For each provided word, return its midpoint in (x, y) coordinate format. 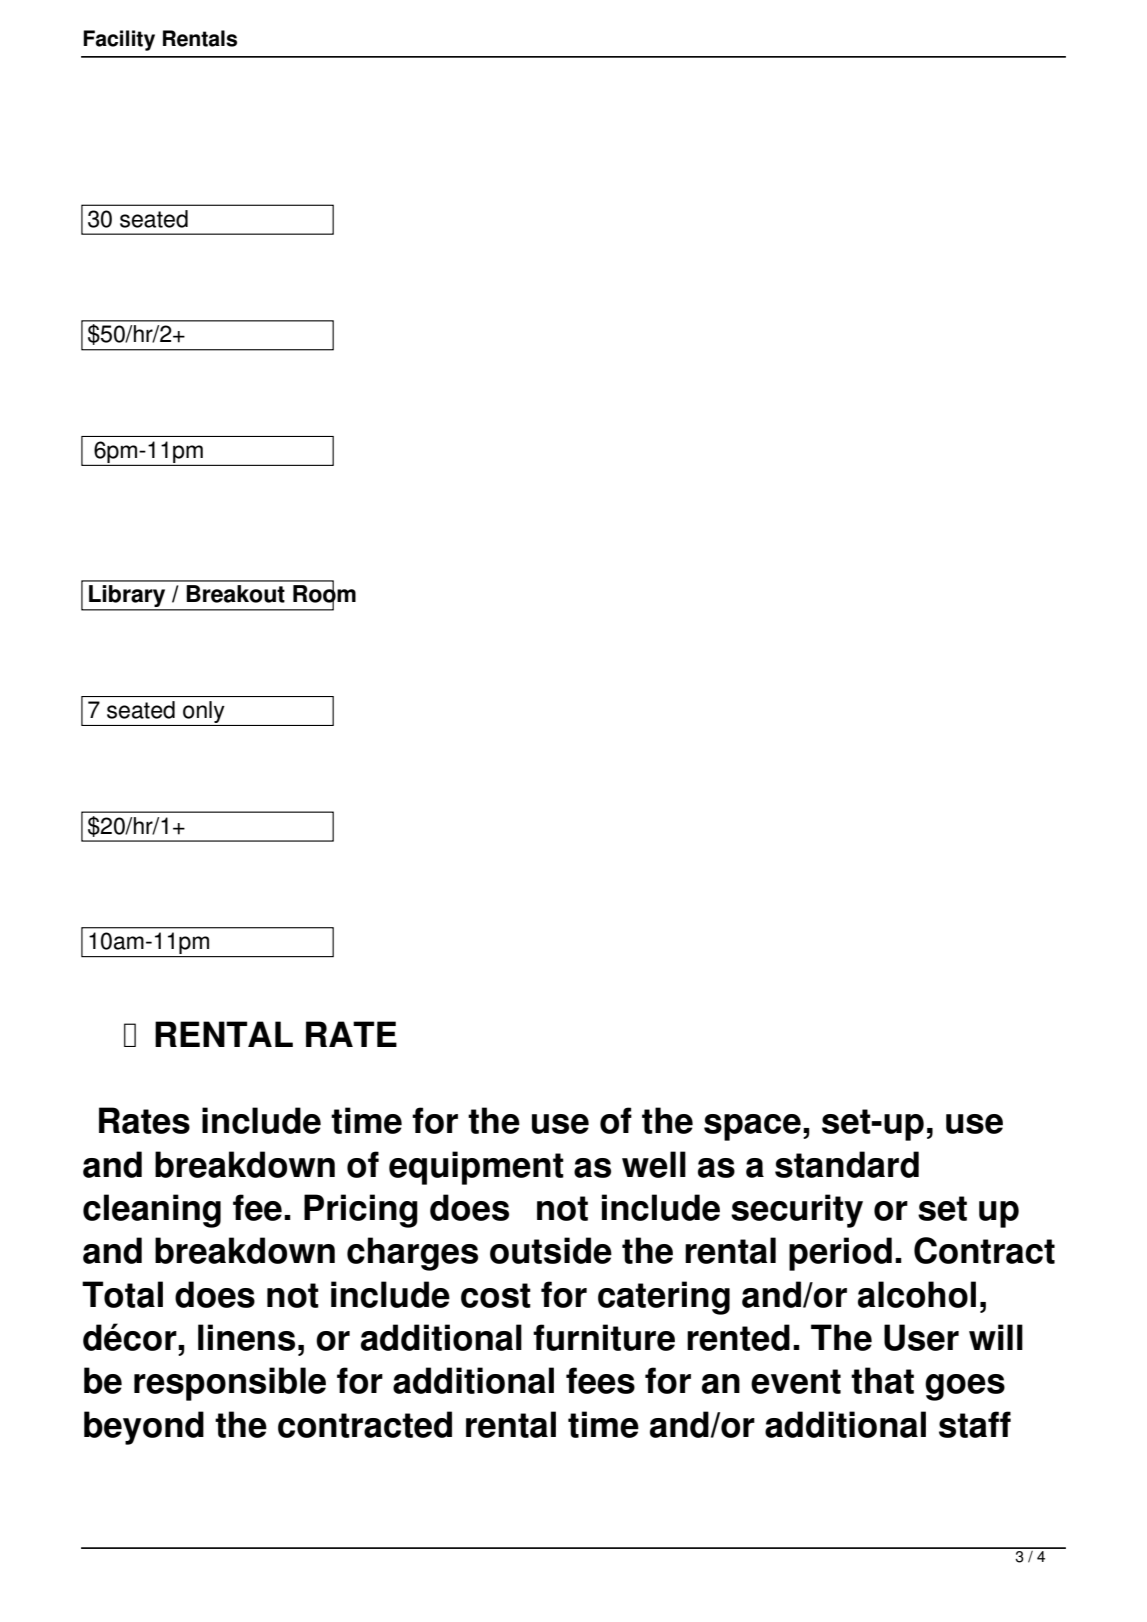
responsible (230, 1384)
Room (324, 594)
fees (600, 1380)
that (882, 1380)
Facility (119, 40)
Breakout (235, 594)
